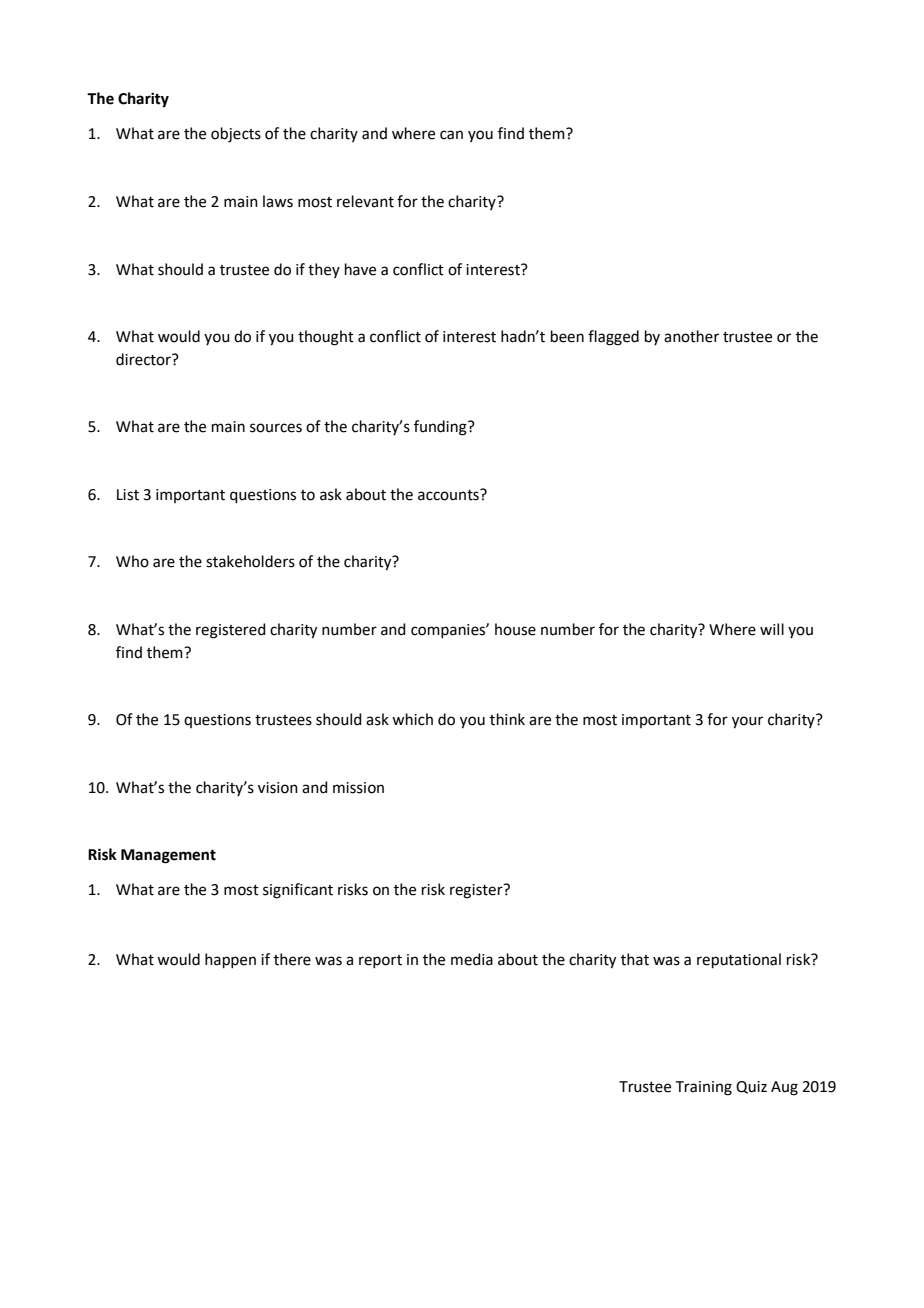 The width and height of the screenshot is (924, 1308). What do you see at coordinates (236, 135) in the screenshot?
I see `objects` at bounding box center [236, 135].
